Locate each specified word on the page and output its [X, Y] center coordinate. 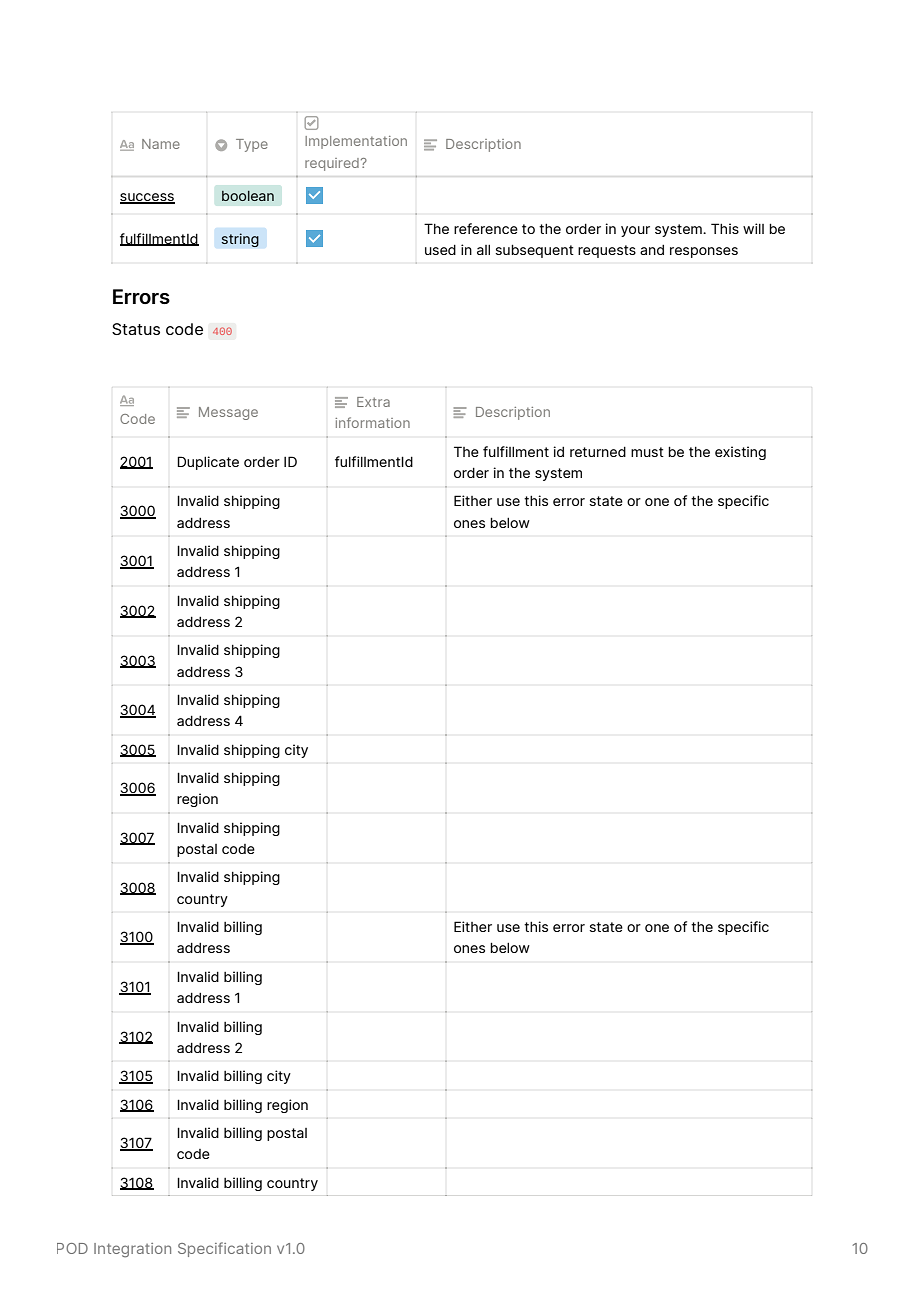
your [635, 231]
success [147, 198]
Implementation [356, 142]
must [647, 452]
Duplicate [208, 463]
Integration [132, 1250]
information [372, 422]
